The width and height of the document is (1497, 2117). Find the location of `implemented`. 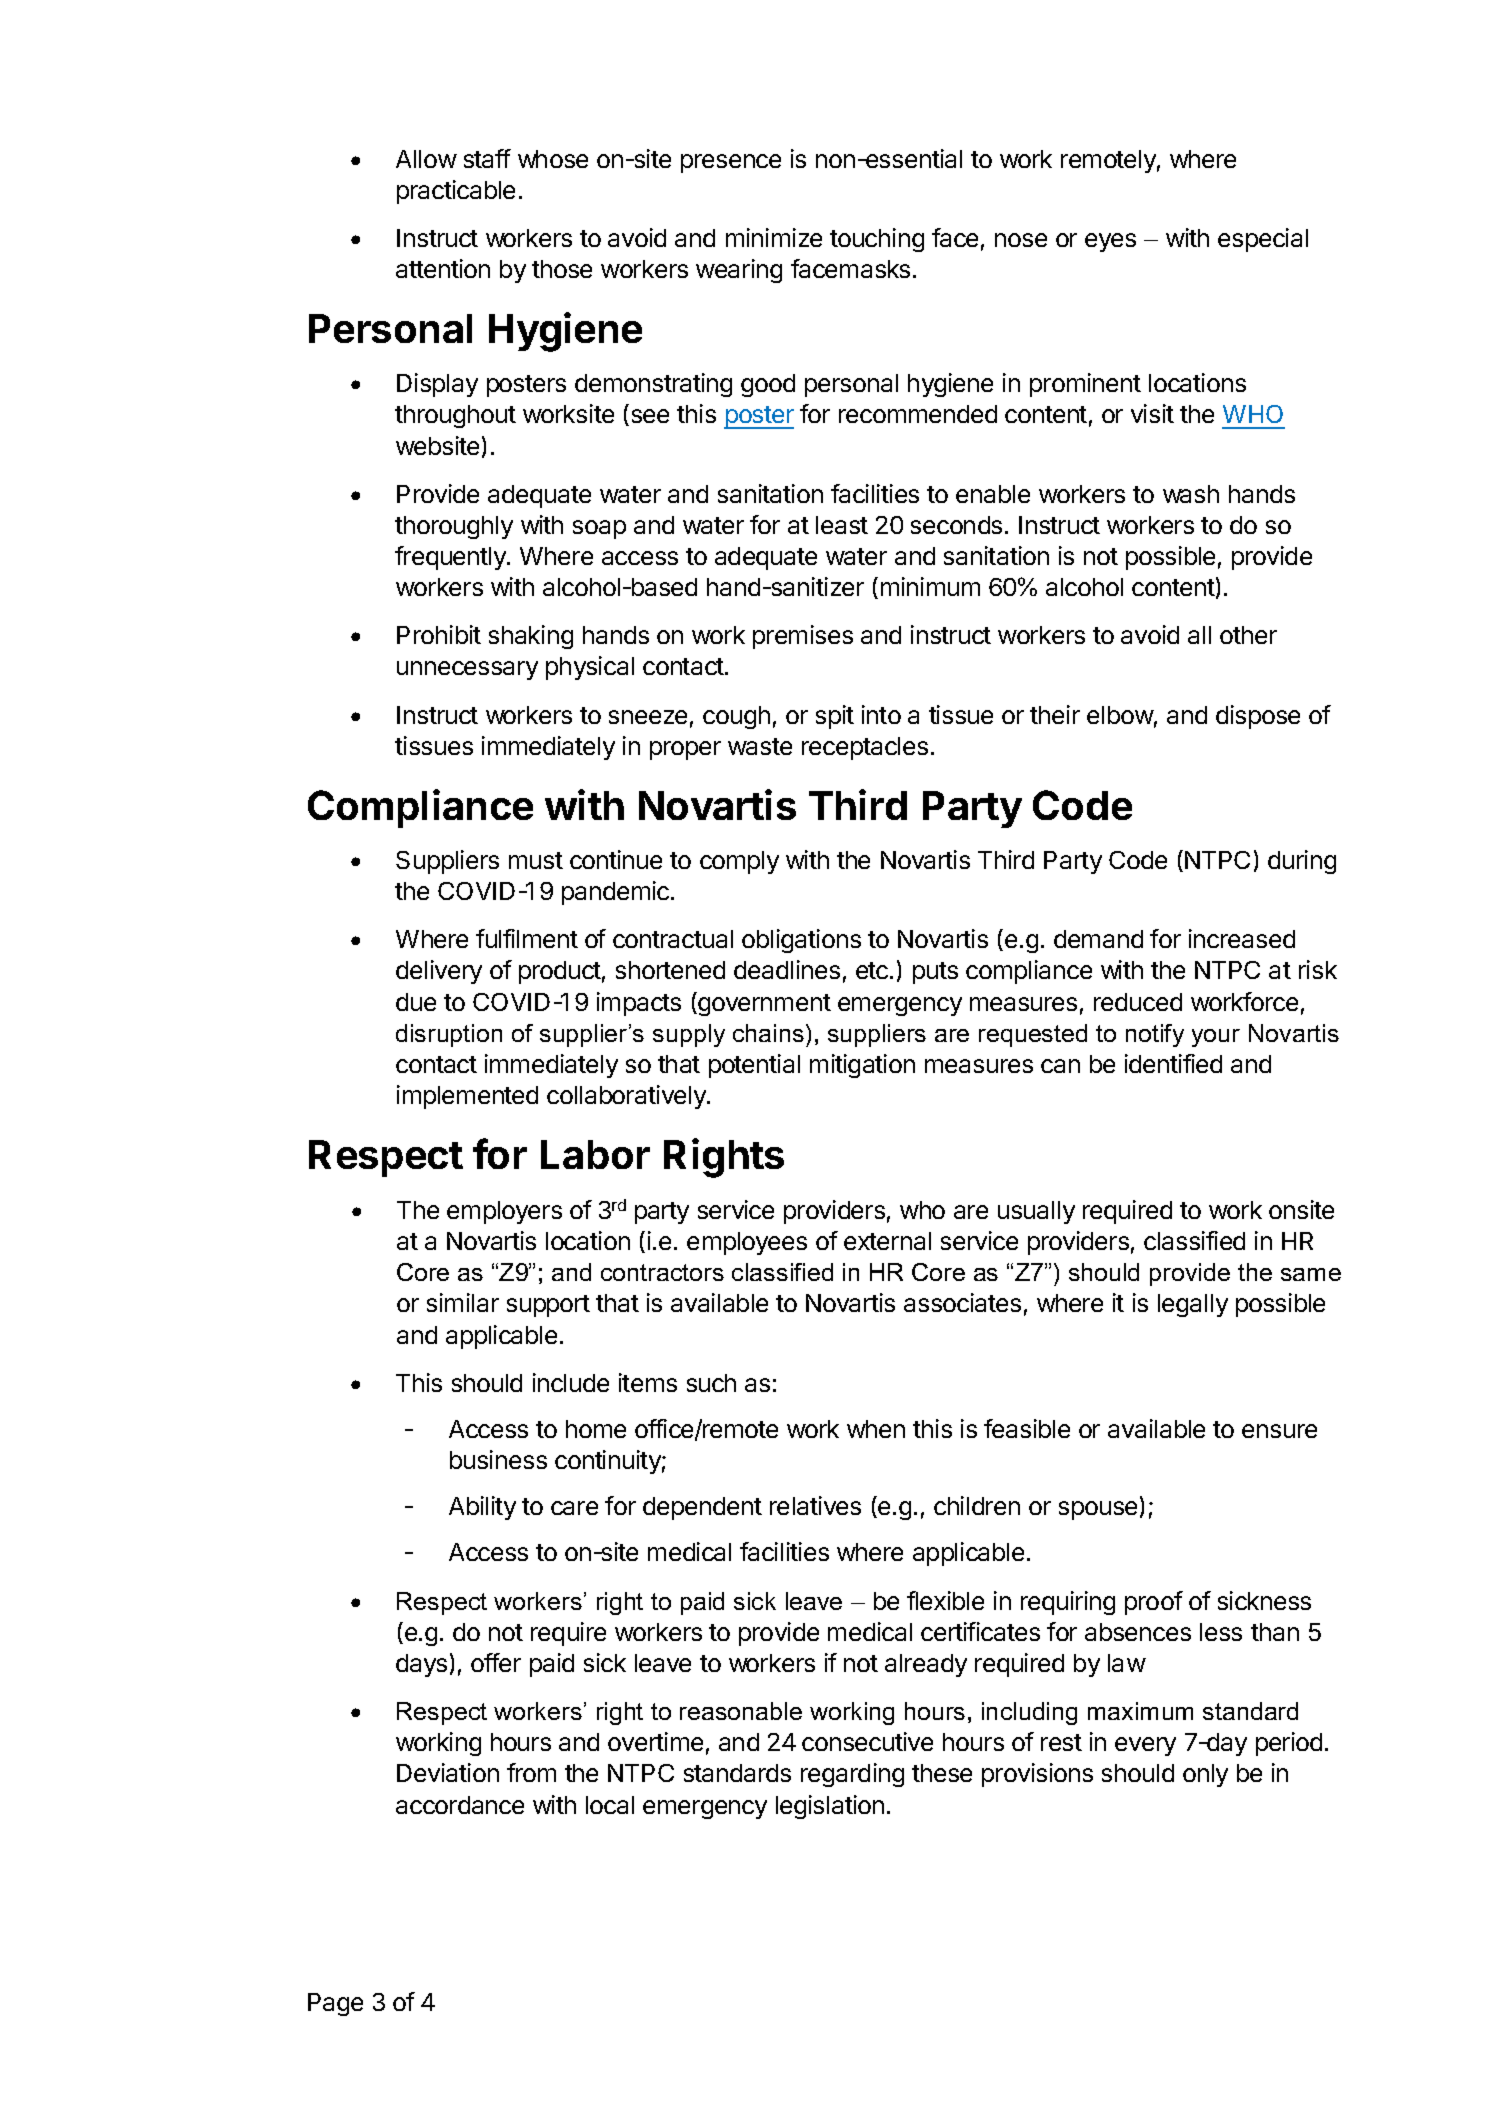

implemented is located at coordinates (467, 1097).
